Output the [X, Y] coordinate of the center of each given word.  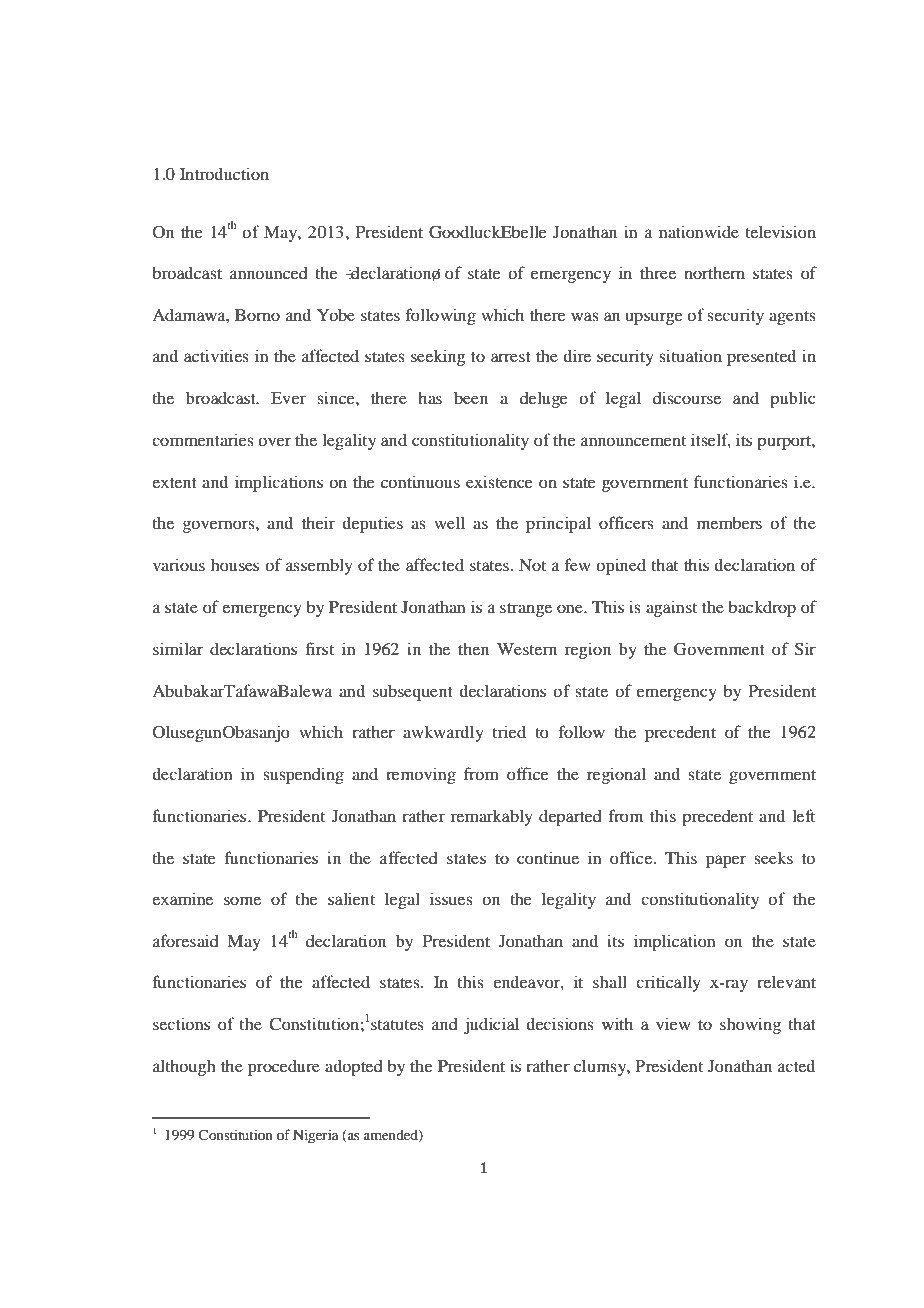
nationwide [699, 231]
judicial [491, 1025]
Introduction [224, 173]
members [729, 522]
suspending [303, 775]
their [318, 522]
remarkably [492, 817]
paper [726, 861]
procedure [284, 1067]
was [585, 316]
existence [499, 481]
